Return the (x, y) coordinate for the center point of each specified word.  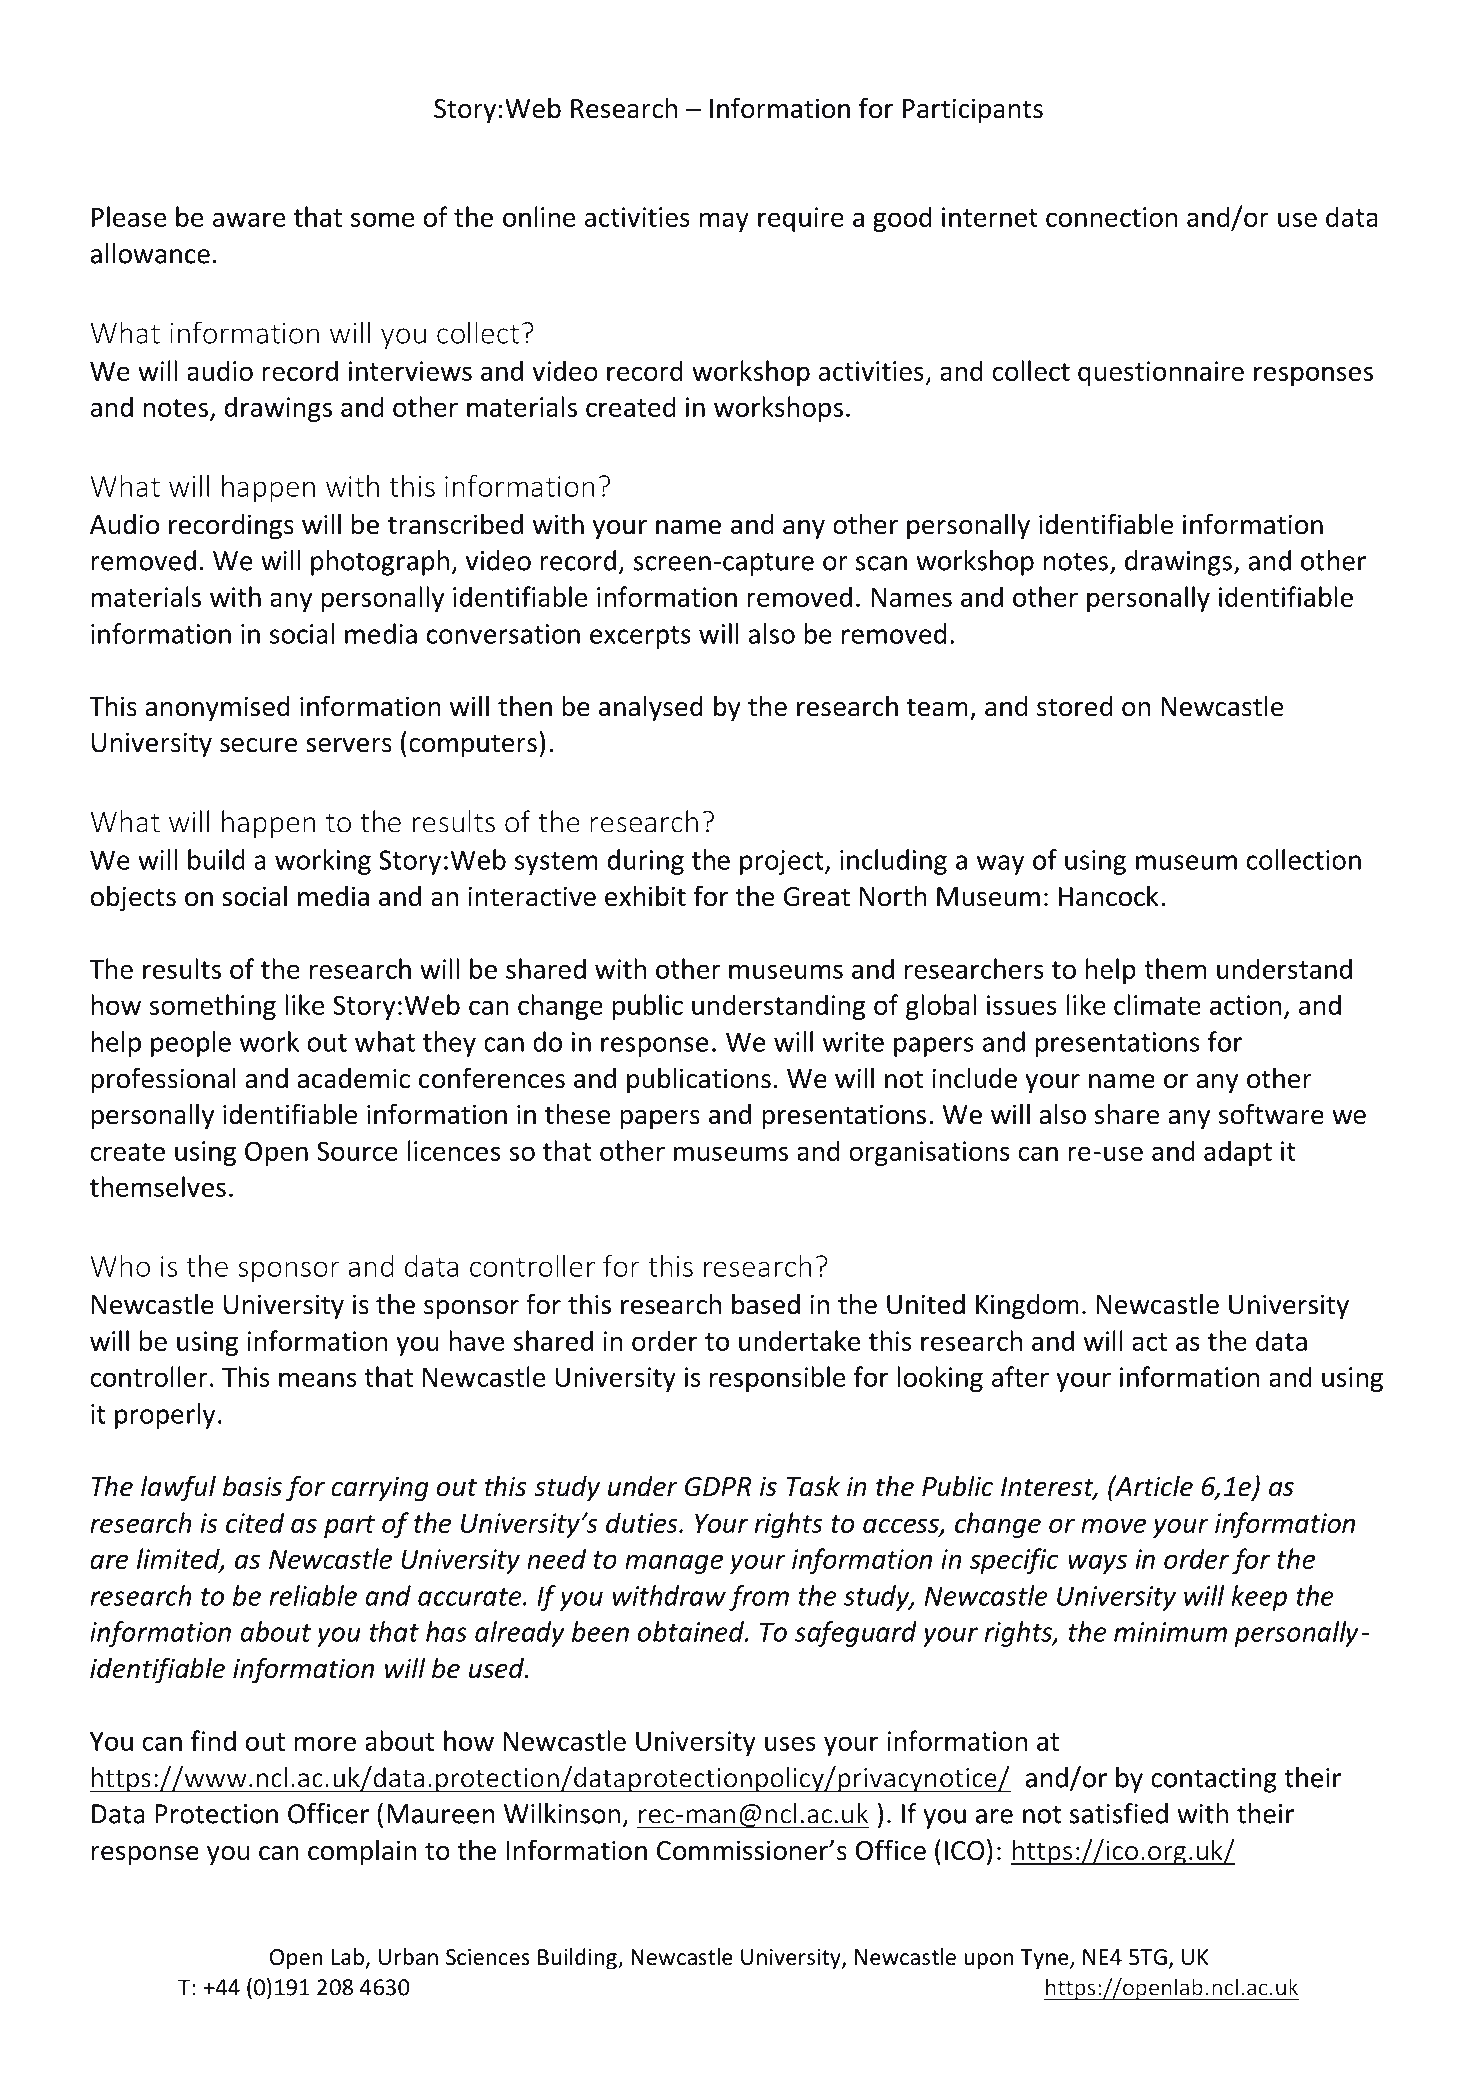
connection (1112, 217)
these (577, 1114)
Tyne (1045, 1959)
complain (362, 1852)
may (724, 222)
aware (249, 219)
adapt (1238, 1153)
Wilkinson (562, 1813)
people (191, 1044)
